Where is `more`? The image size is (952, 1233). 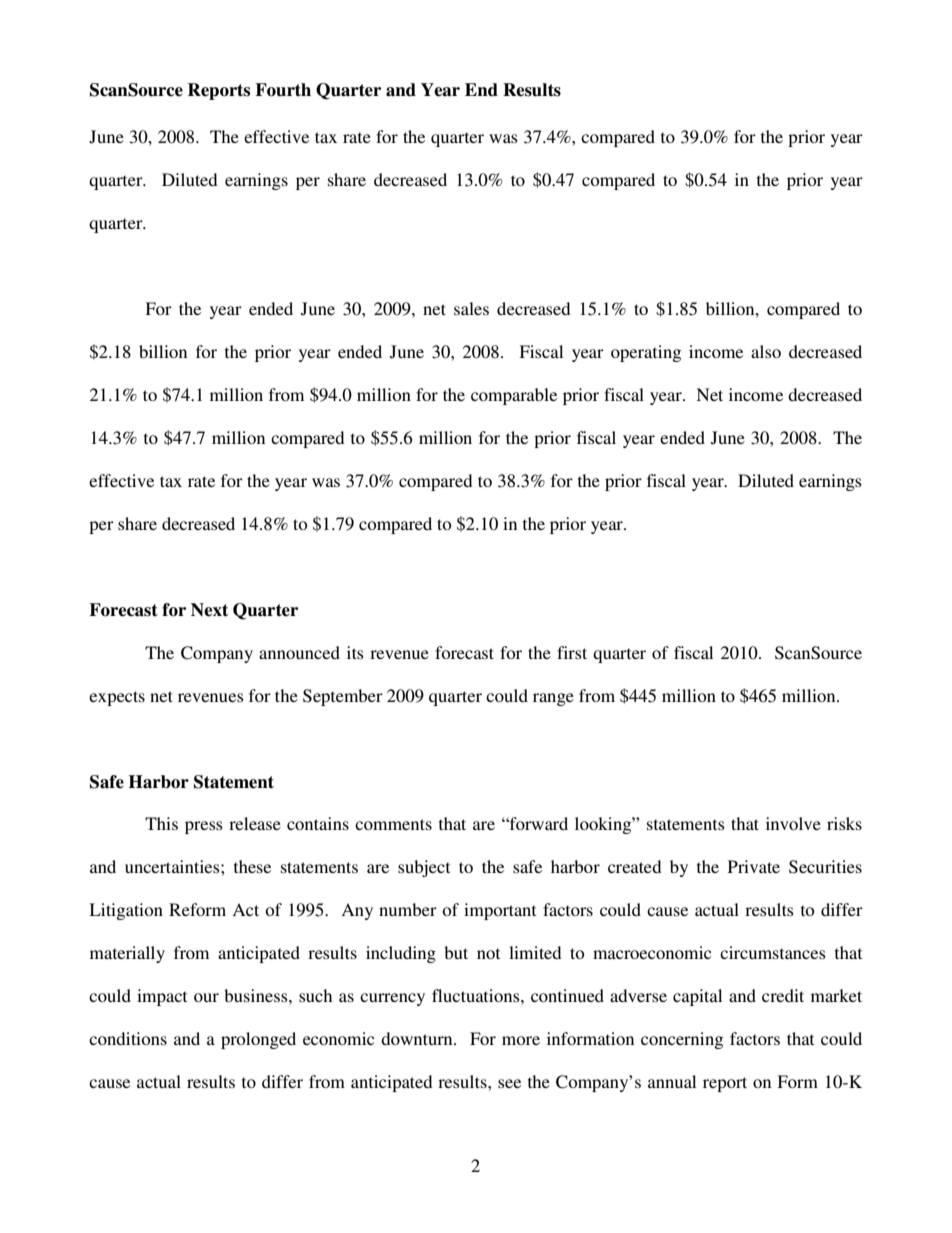 more is located at coordinates (521, 1040).
